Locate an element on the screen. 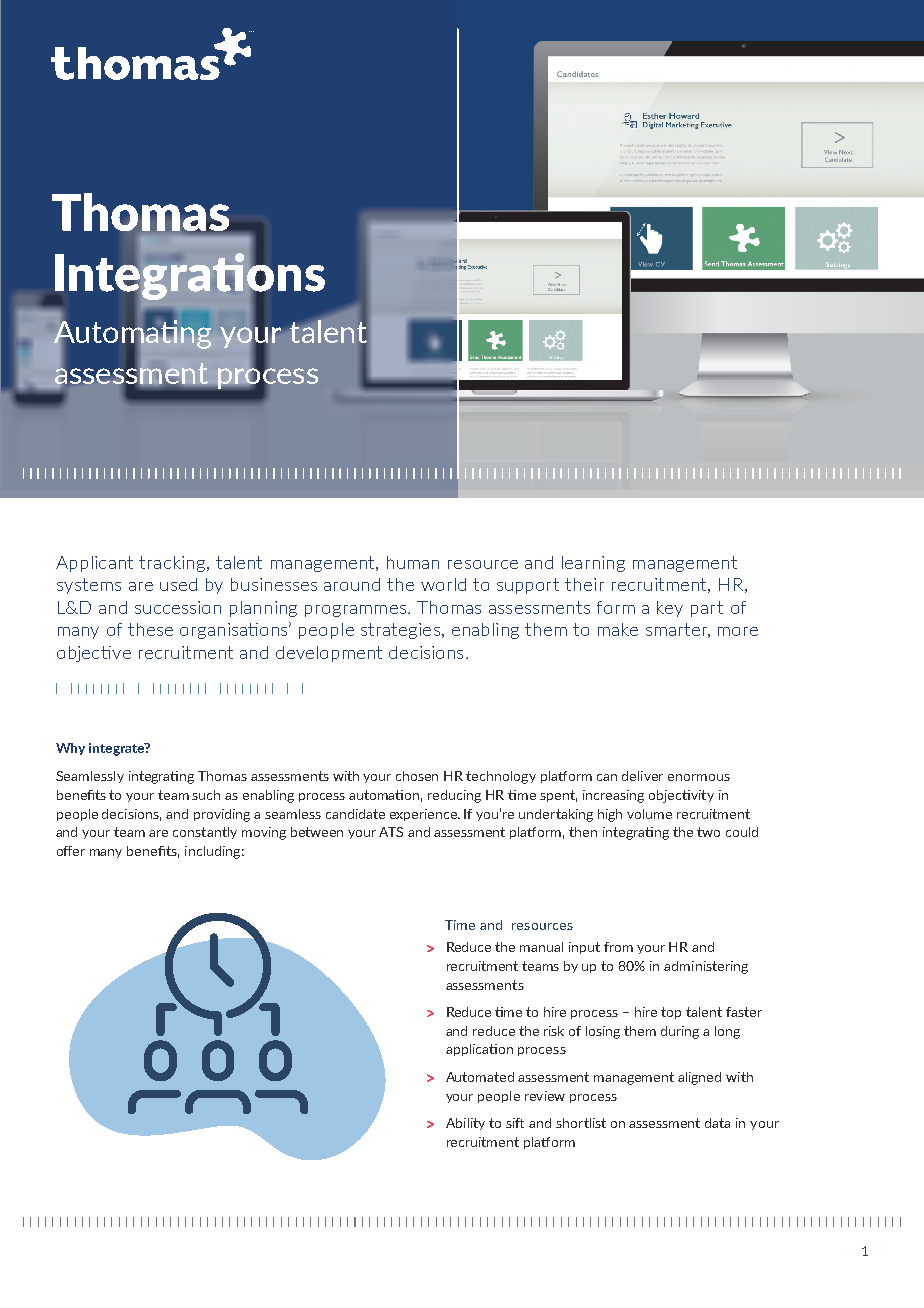 This screenshot has width=924, height=1308. world is located at coordinates (443, 584).
